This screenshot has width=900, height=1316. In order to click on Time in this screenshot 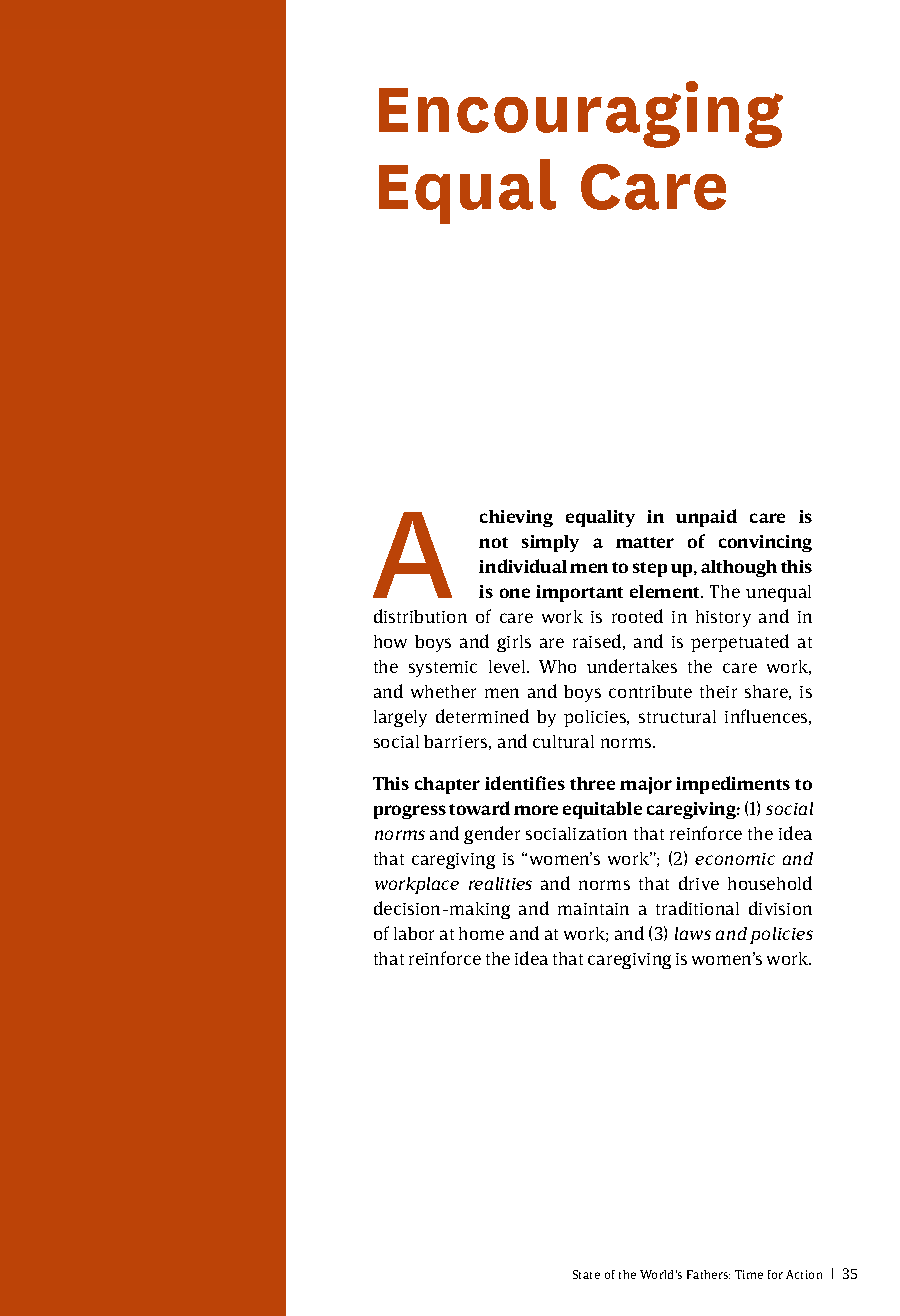, I will do `click(749, 1274)`.
